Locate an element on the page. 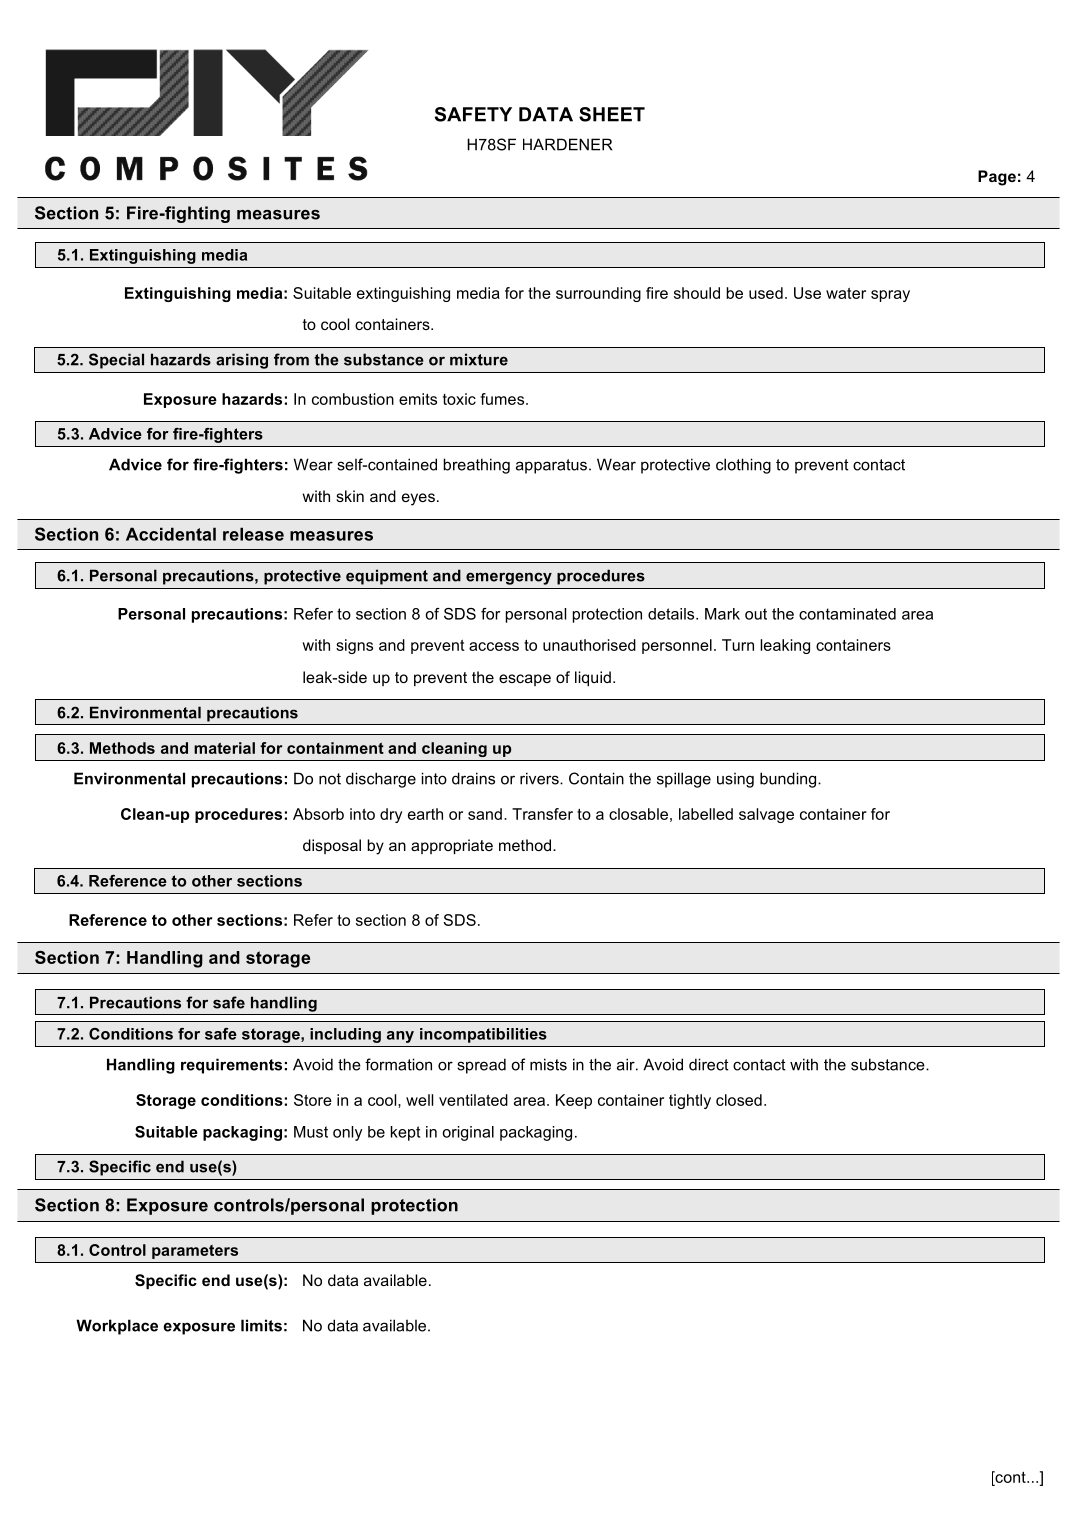 Image resolution: width=1077 pixels, height=1523 pixels. release is located at coordinates (253, 534).
